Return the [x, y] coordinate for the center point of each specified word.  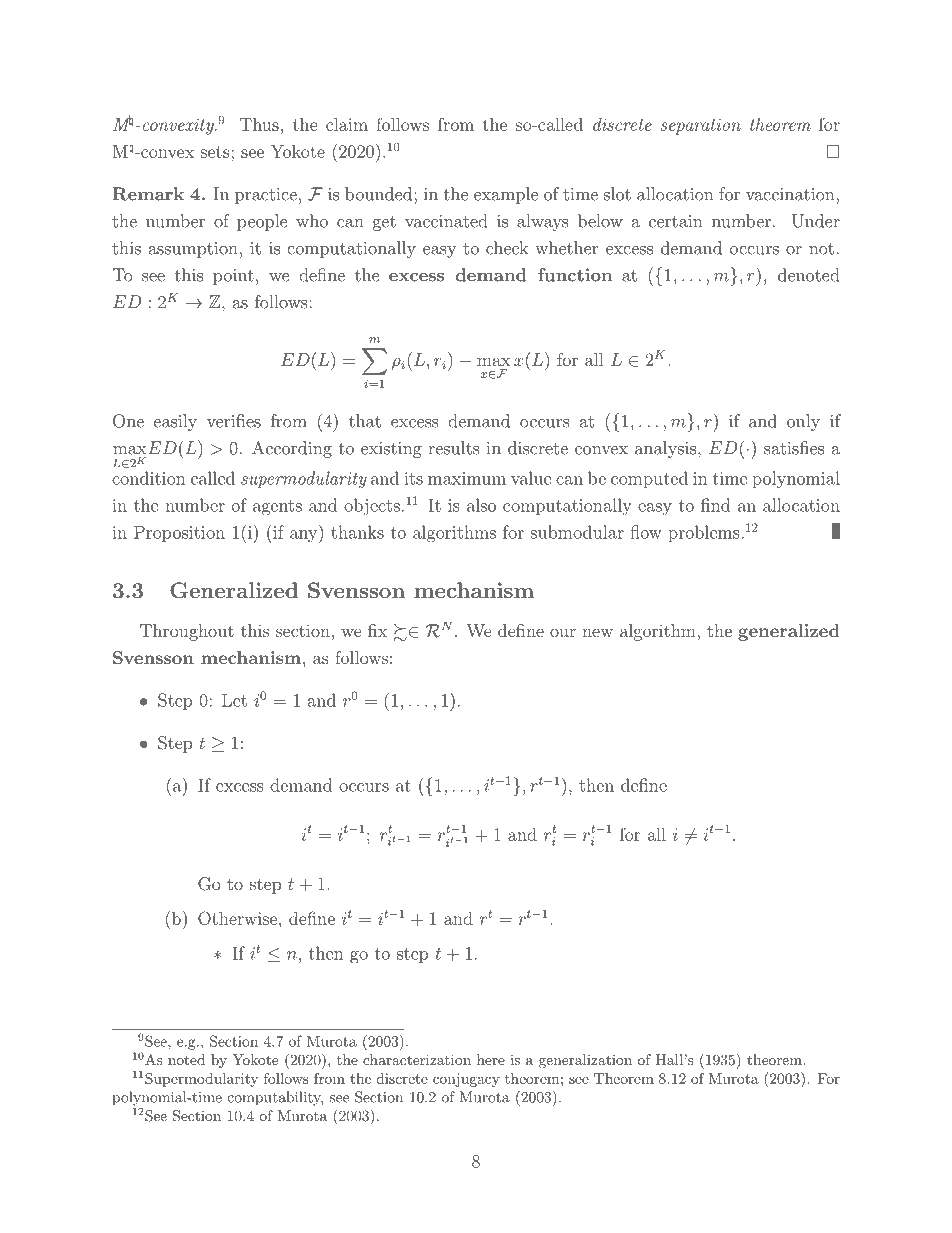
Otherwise [237, 918]
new [597, 632]
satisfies [794, 448]
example [506, 195]
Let [234, 700]
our [563, 632]
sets [216, 152]
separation [701, 126]
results [453, 448]
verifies [234, 421]
